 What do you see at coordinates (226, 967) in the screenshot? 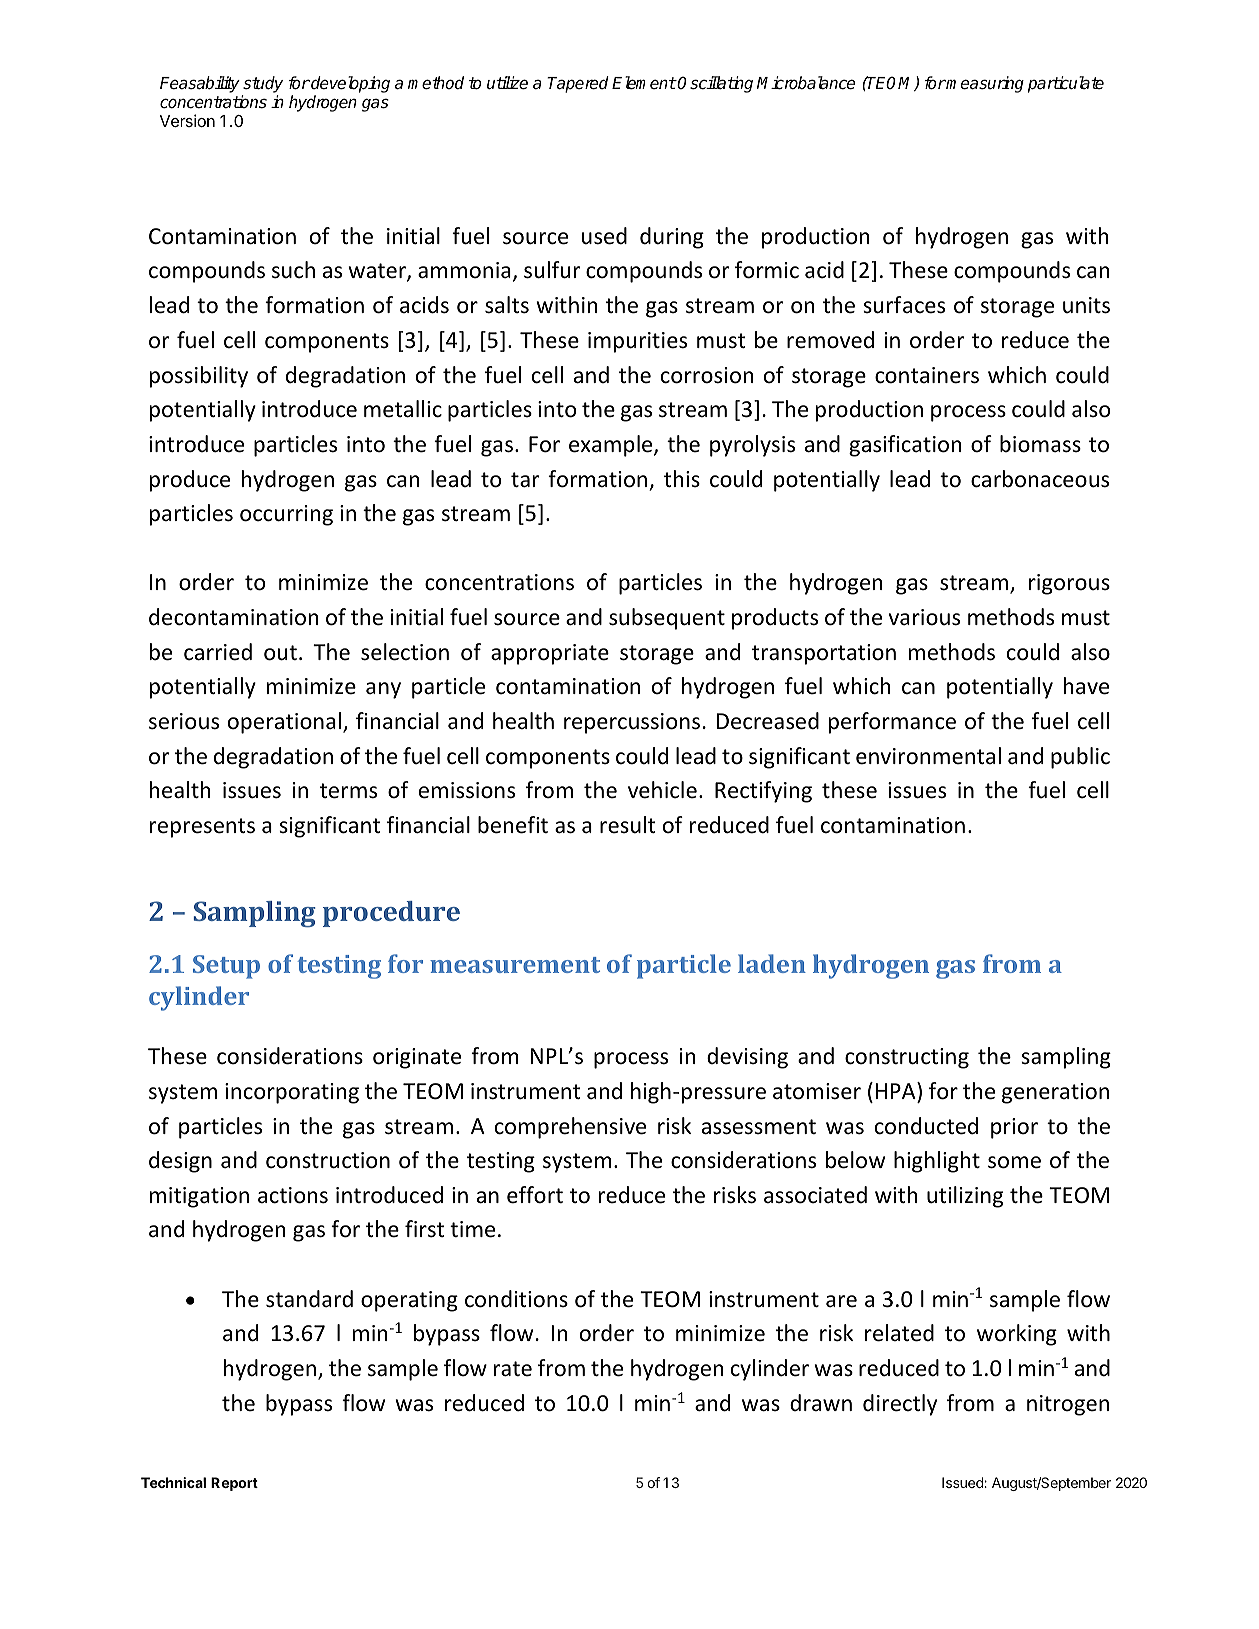
I see `Setup` at bounding box center [226, 967].
